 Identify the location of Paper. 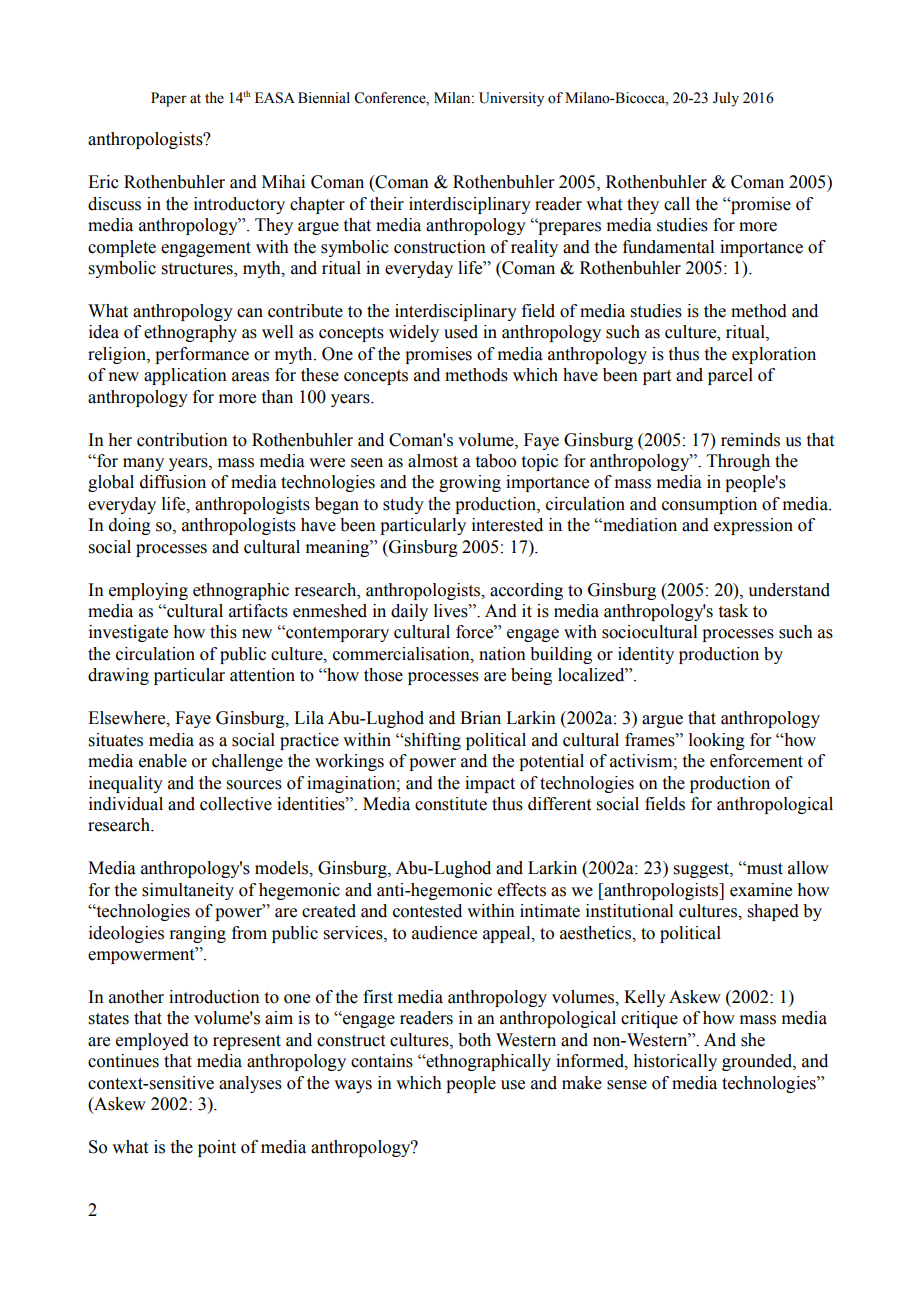
(169, 99).
